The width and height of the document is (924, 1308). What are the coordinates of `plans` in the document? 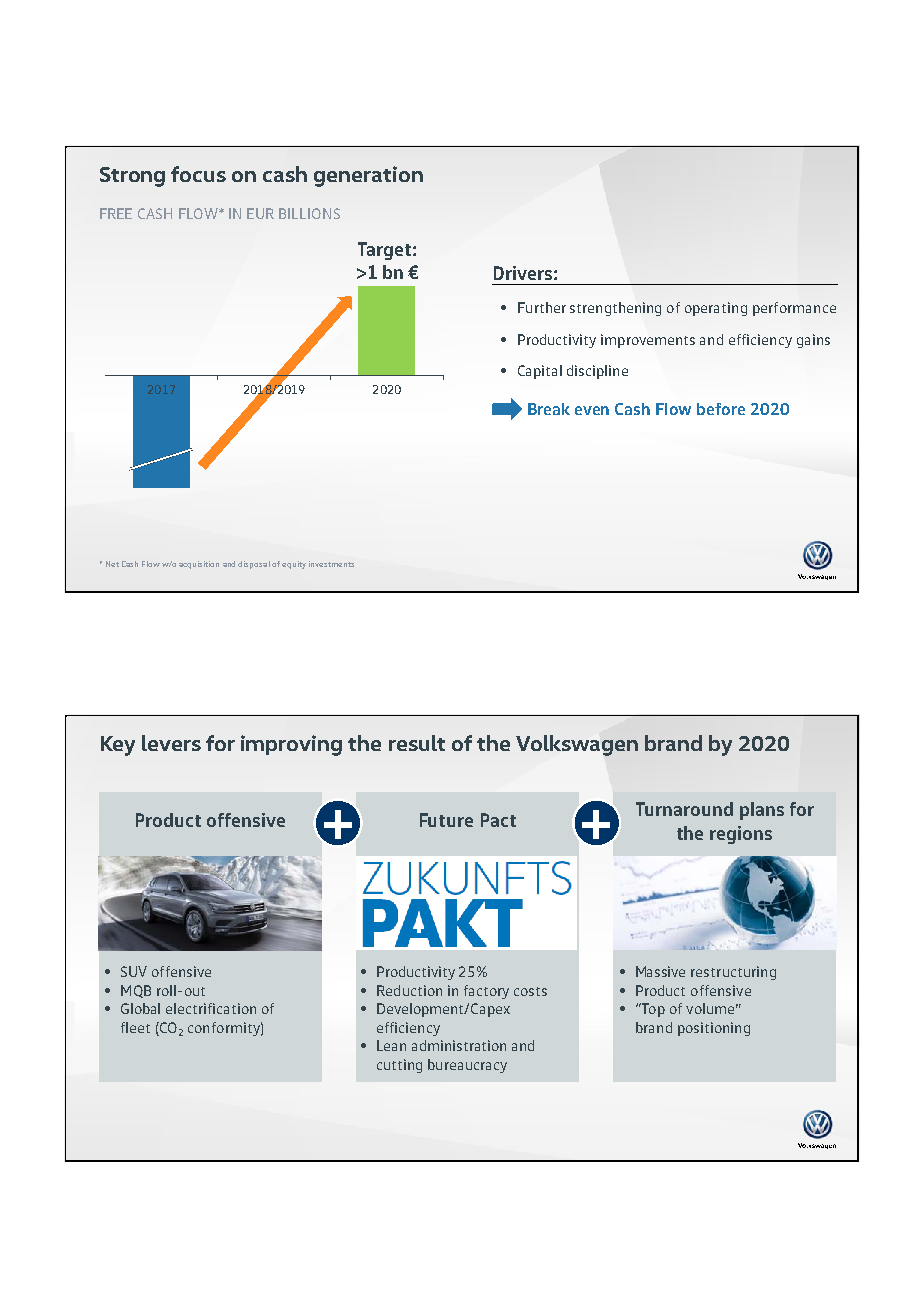 It's located at (762, 811).
